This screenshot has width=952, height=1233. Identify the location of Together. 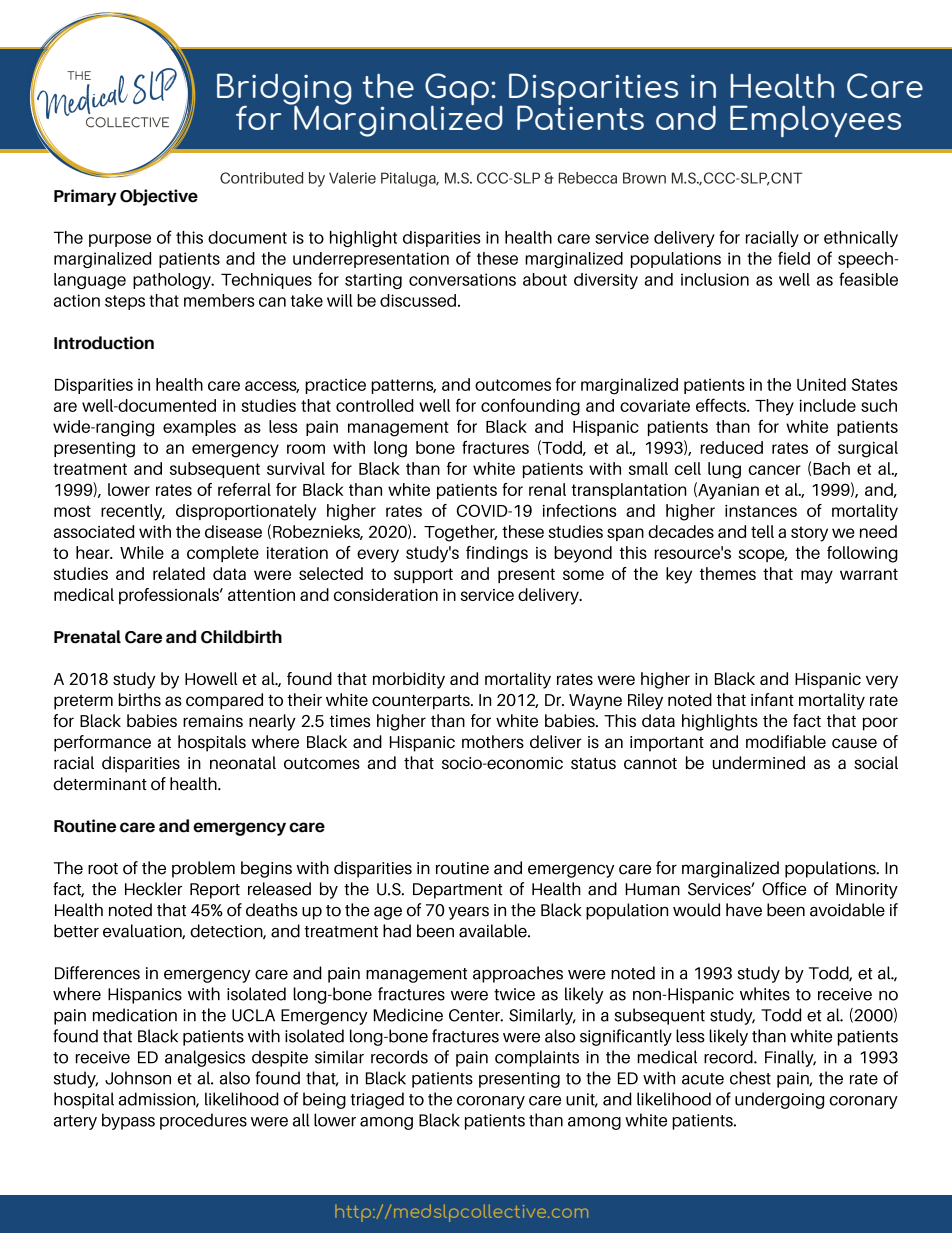
(460, 533).
